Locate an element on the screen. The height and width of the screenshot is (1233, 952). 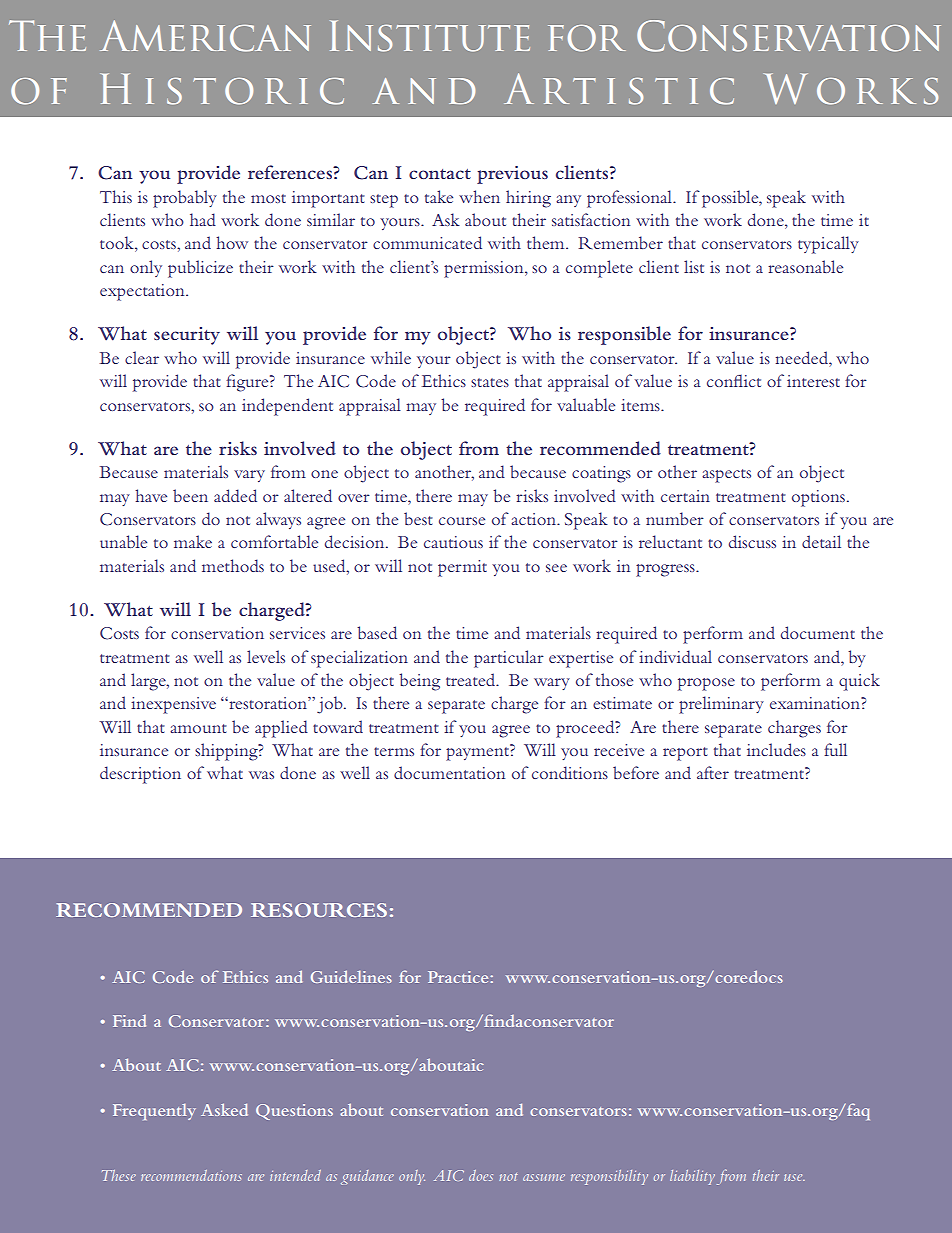
typically is located at coordinates (828, 245).
